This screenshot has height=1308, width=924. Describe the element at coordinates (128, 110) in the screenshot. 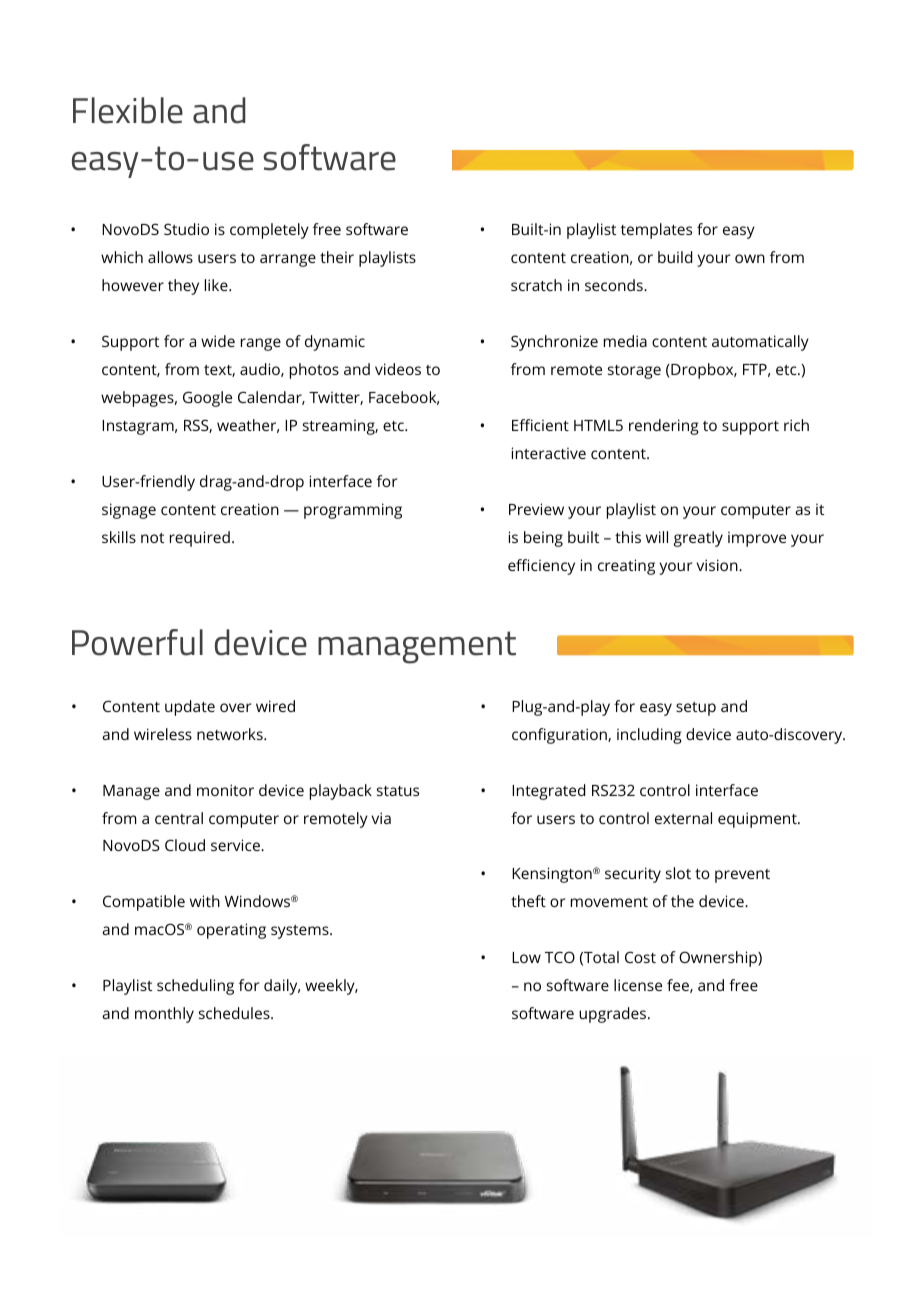

I see `Flexible` at that location.
